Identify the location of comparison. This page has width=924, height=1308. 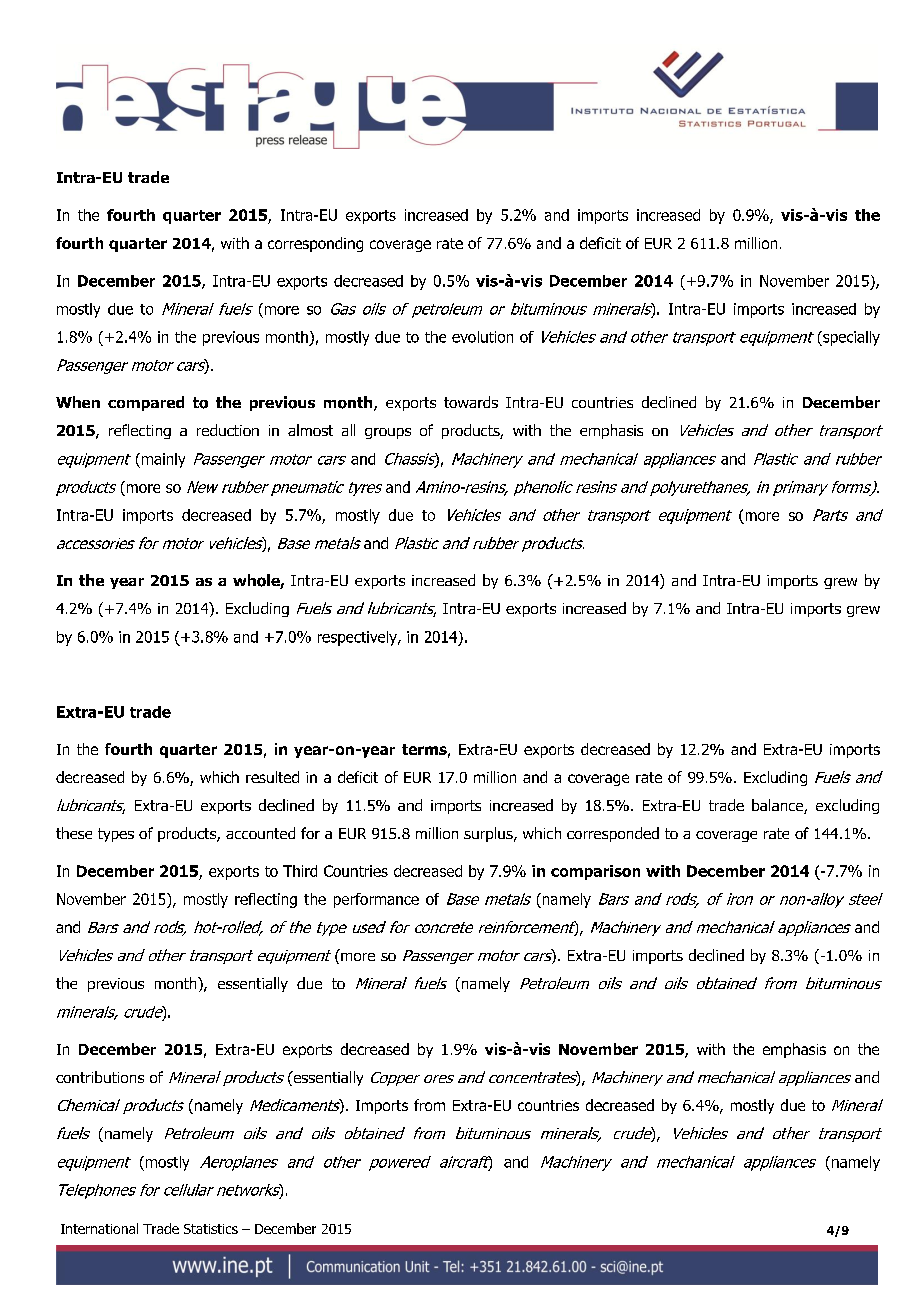
(595, 872).
